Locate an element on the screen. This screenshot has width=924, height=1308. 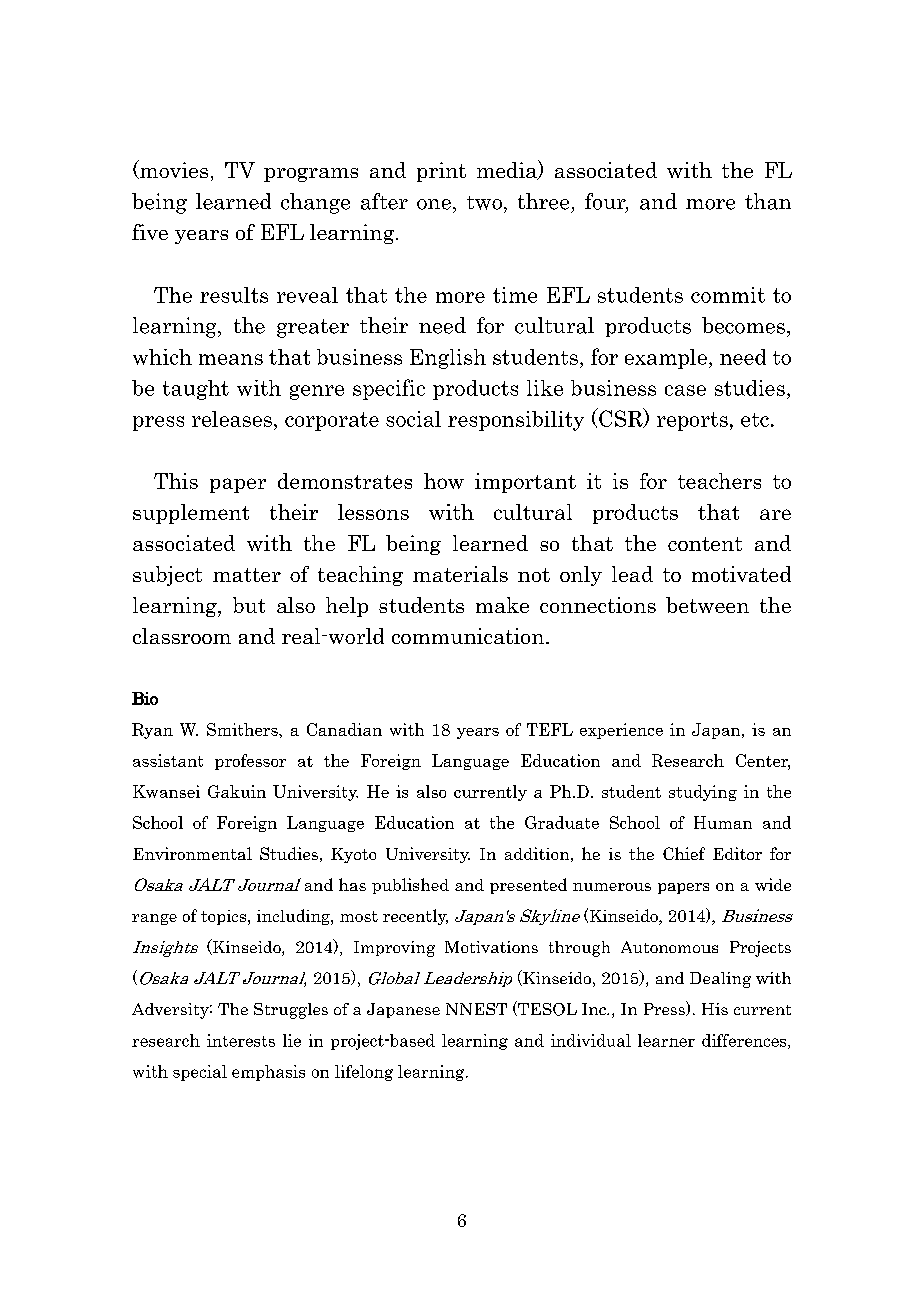
published is located at coordinates (410, 886).
